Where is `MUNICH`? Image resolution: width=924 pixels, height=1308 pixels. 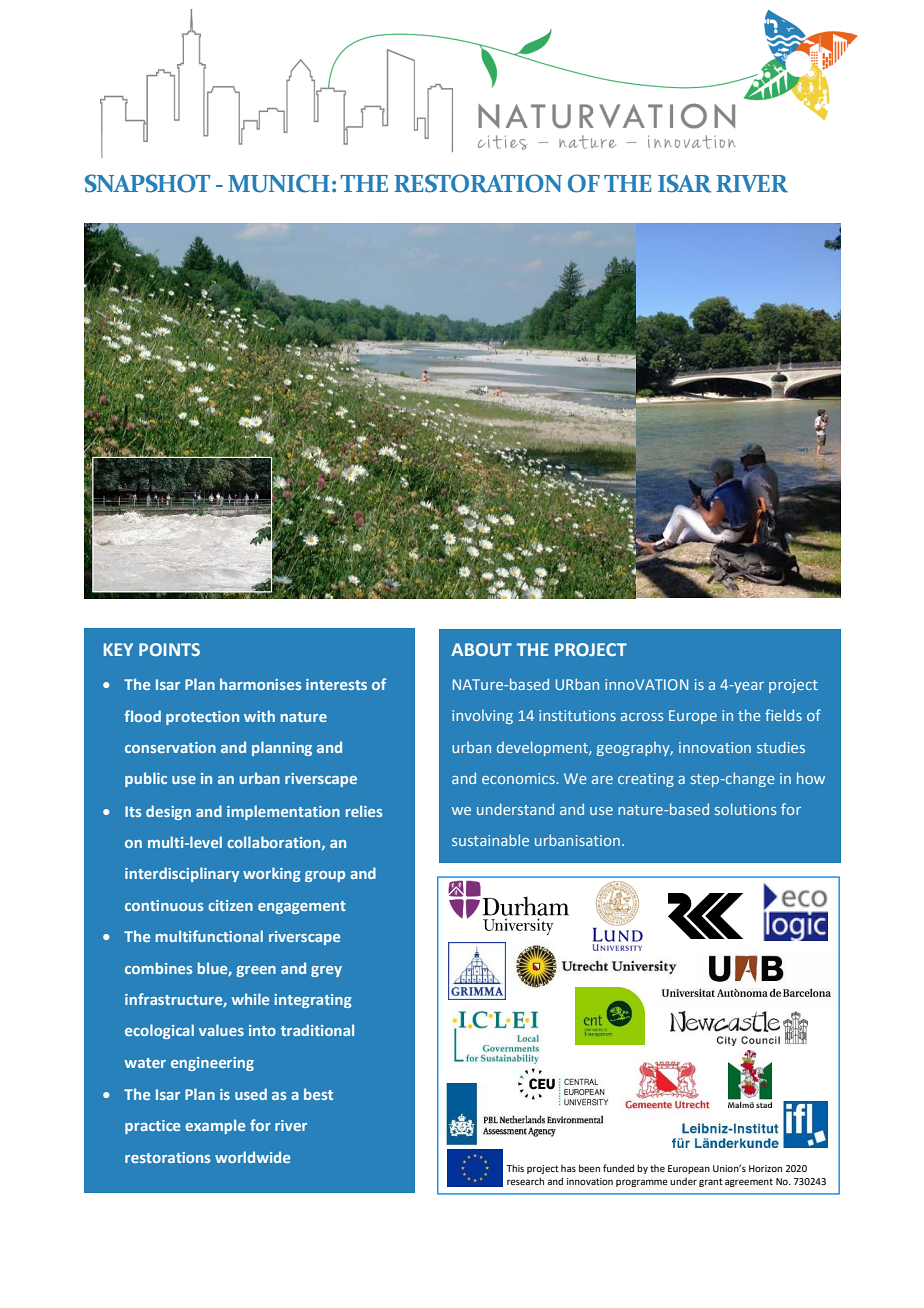
MUNICH is located at coordinates (279, 183).
